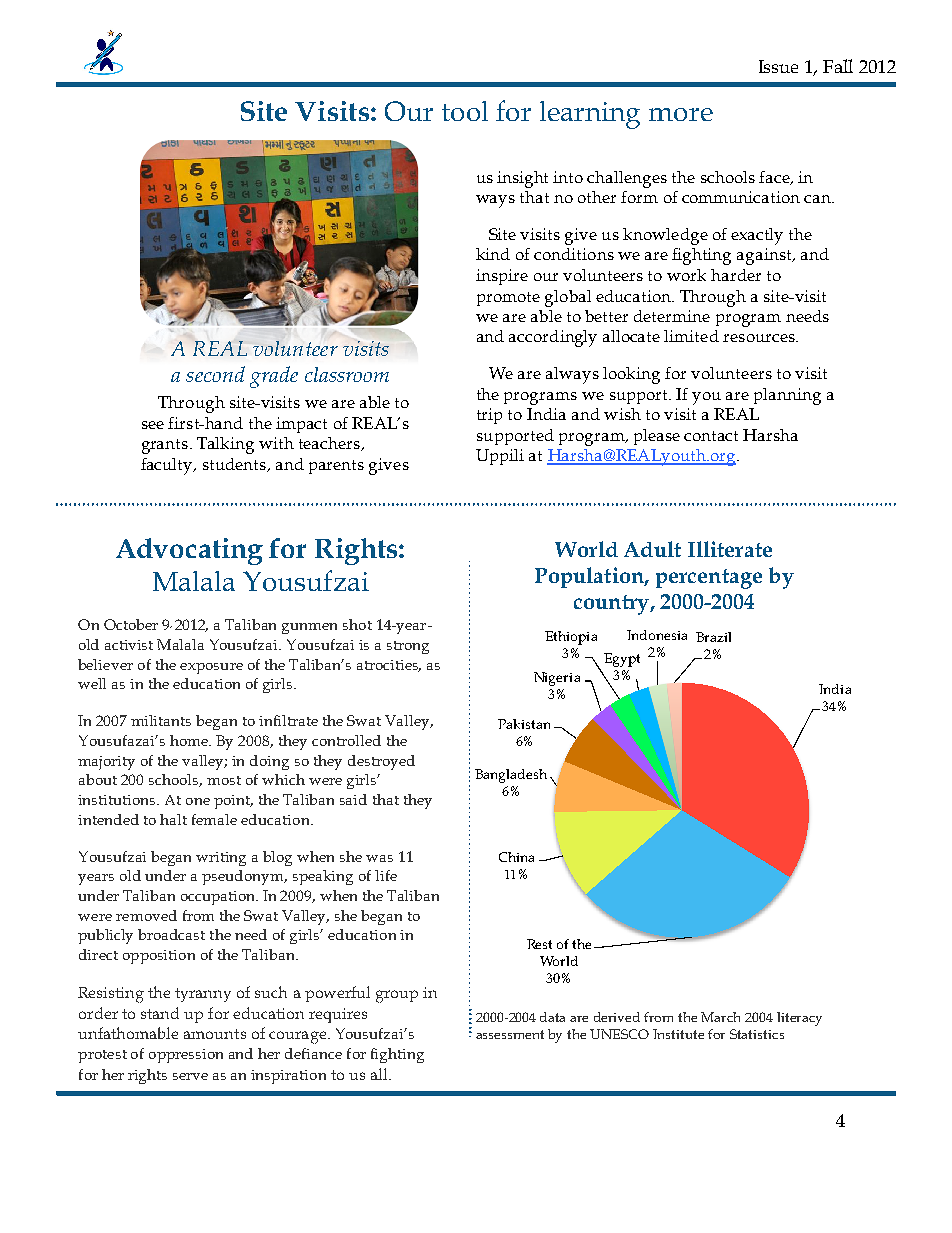  Describe the element at coordinates (760, 338) in the page. I see `resources` at that location.
